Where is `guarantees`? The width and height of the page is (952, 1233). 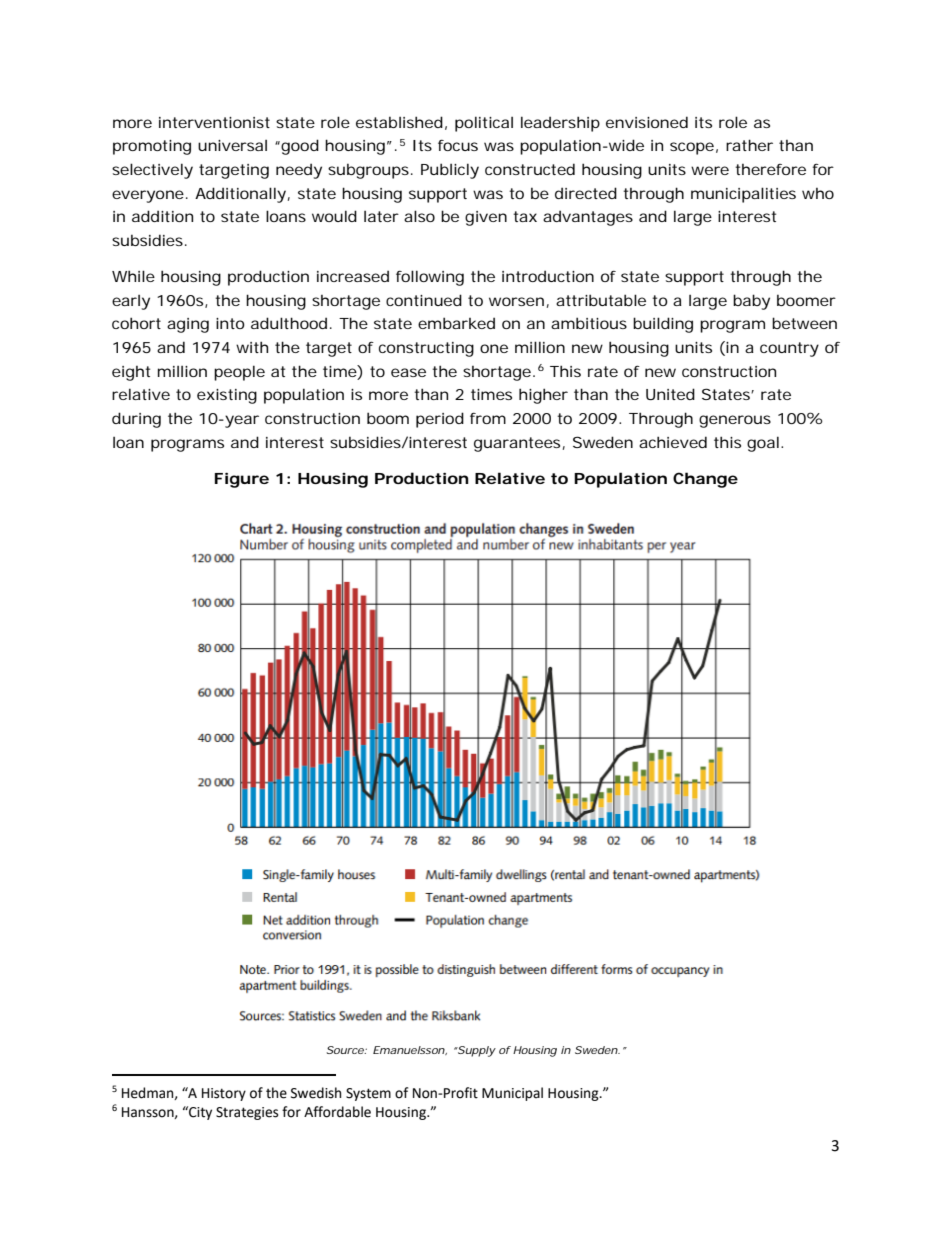
guarantees is located at coordinates (517, 444).
